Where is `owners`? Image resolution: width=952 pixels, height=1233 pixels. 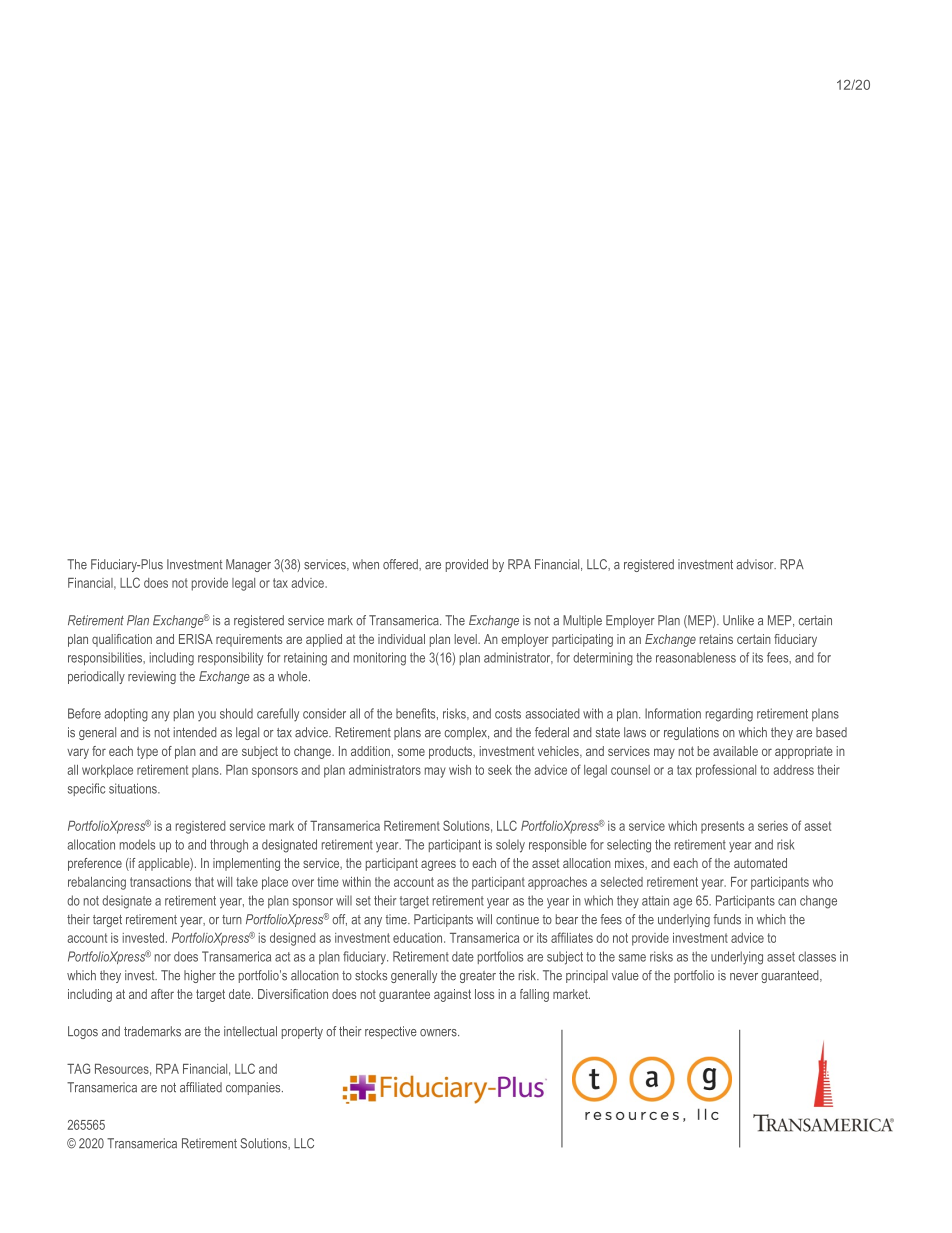
owners is located at coordinates (439, 1033).
